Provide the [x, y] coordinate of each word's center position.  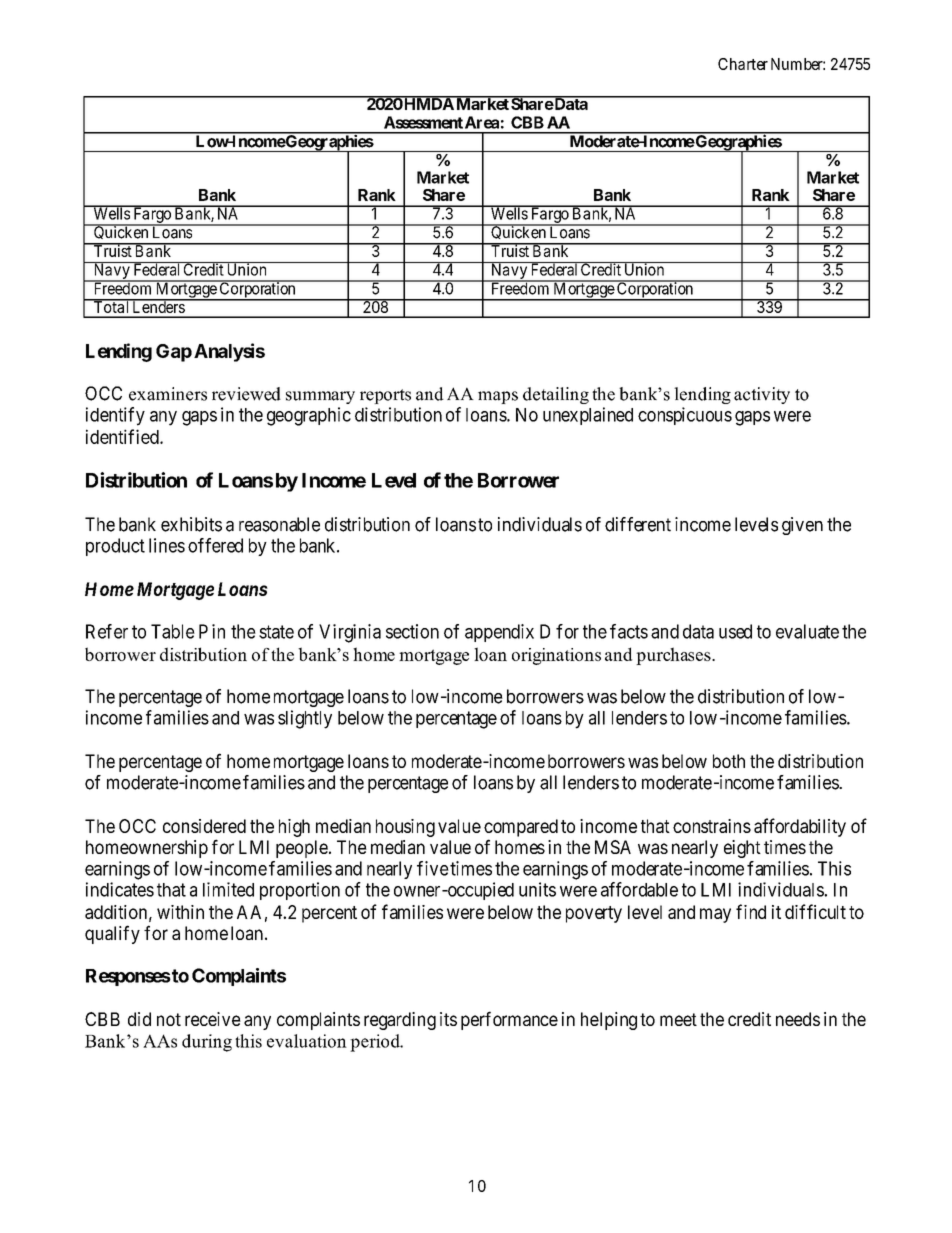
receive [213, 1019]
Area [482, 122]
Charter [743, 64]
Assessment [423, 122]
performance [509, 1020]
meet [678, 1019]
